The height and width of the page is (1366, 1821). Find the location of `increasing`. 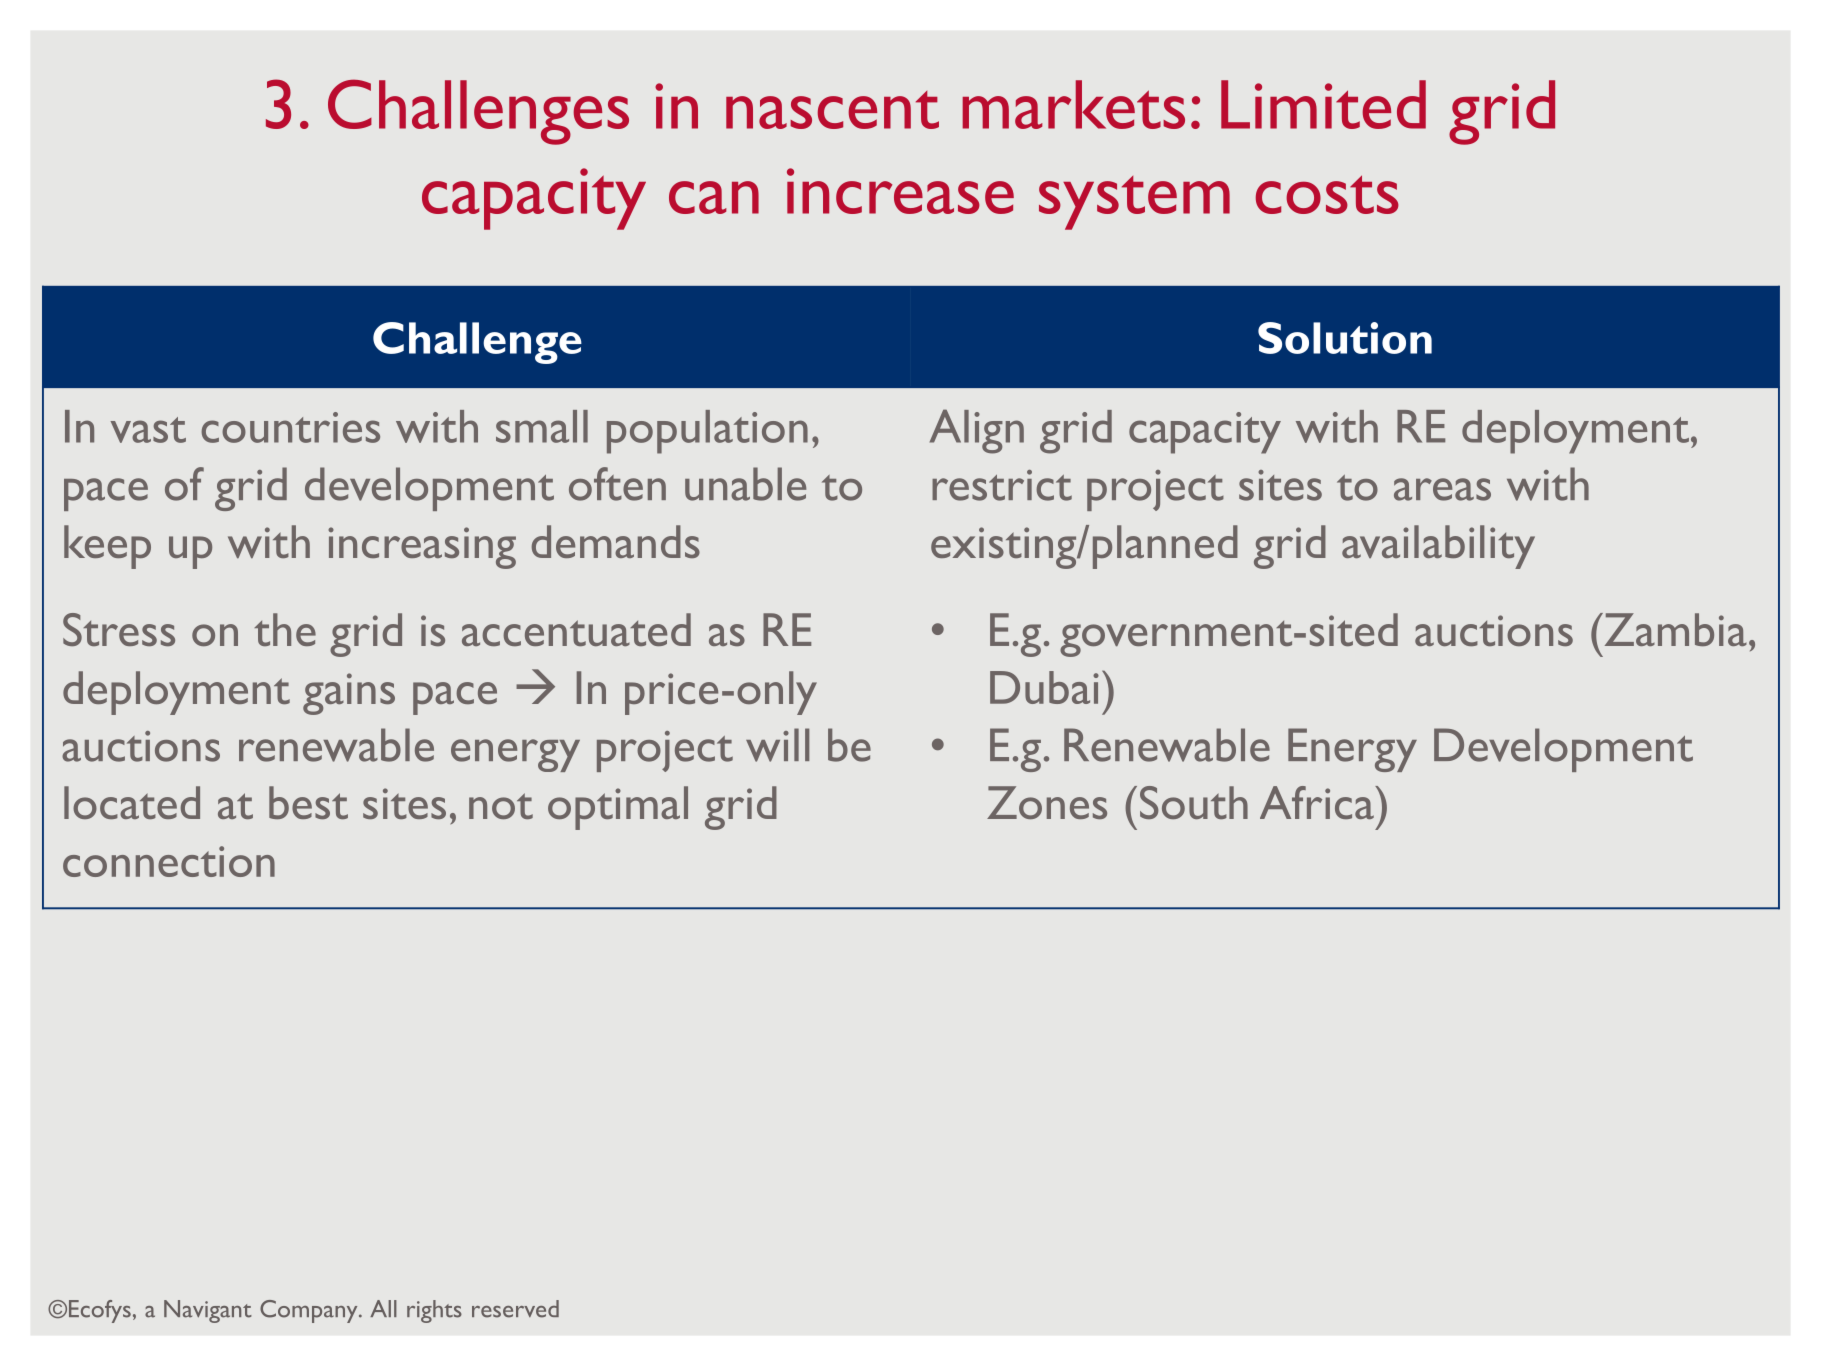

increasing is located at coordinates (422, 548).
